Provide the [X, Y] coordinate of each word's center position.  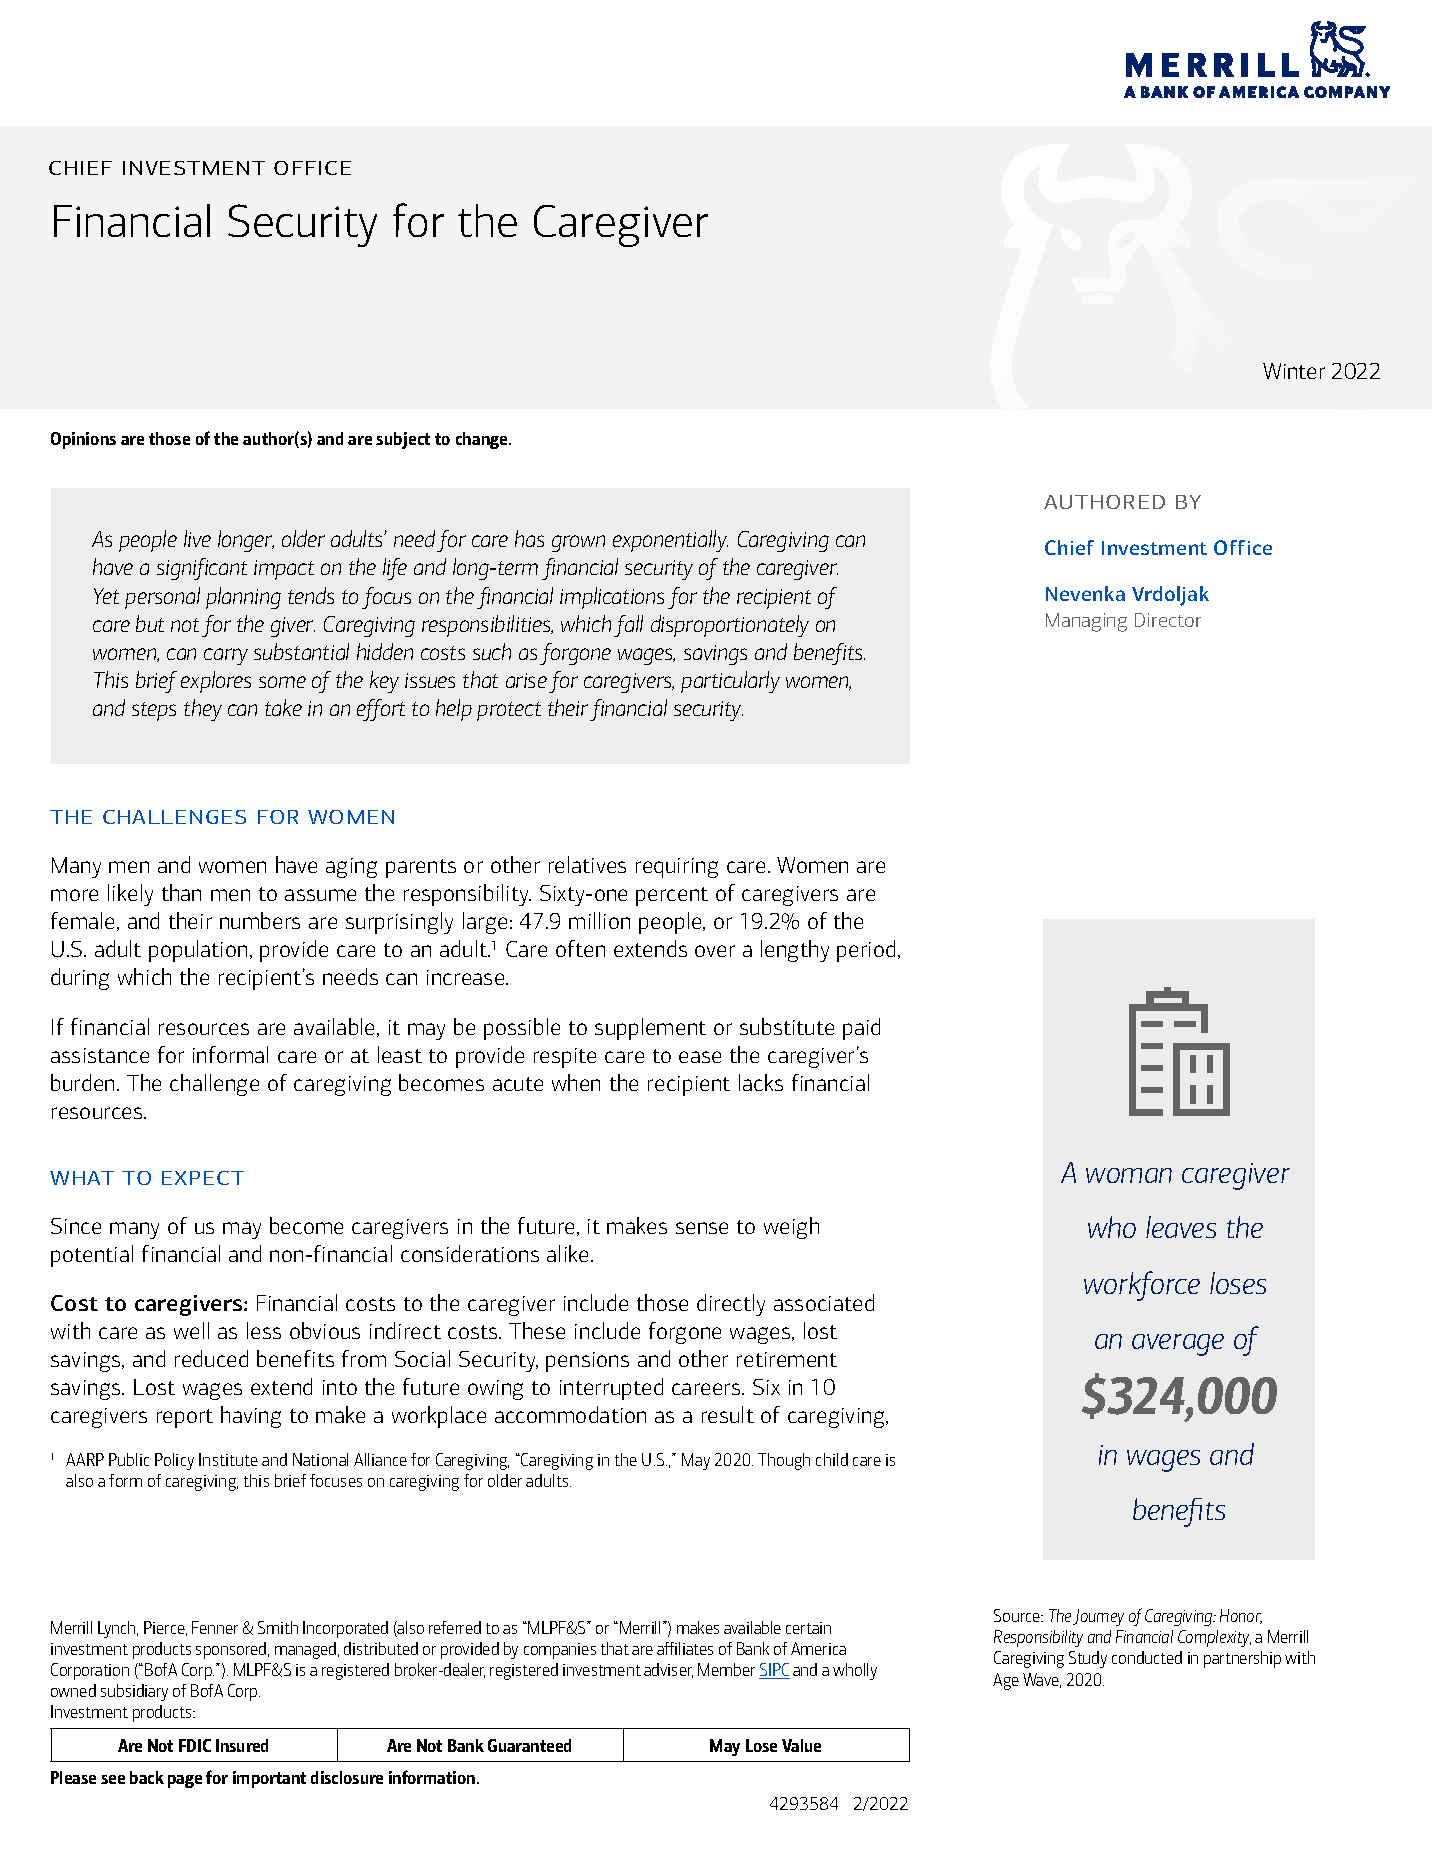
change [483, 440]
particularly [730, 682]
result [728, 1414]
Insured [242, 1745]
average [1178, 1345]
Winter [1294, 371]
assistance [100, 1055]
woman [1129, 1175]
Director [1168, 620]
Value [801, 1745]
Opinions [83, 440]
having [251, 1417]
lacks [761, 1082]
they [203, 710]
